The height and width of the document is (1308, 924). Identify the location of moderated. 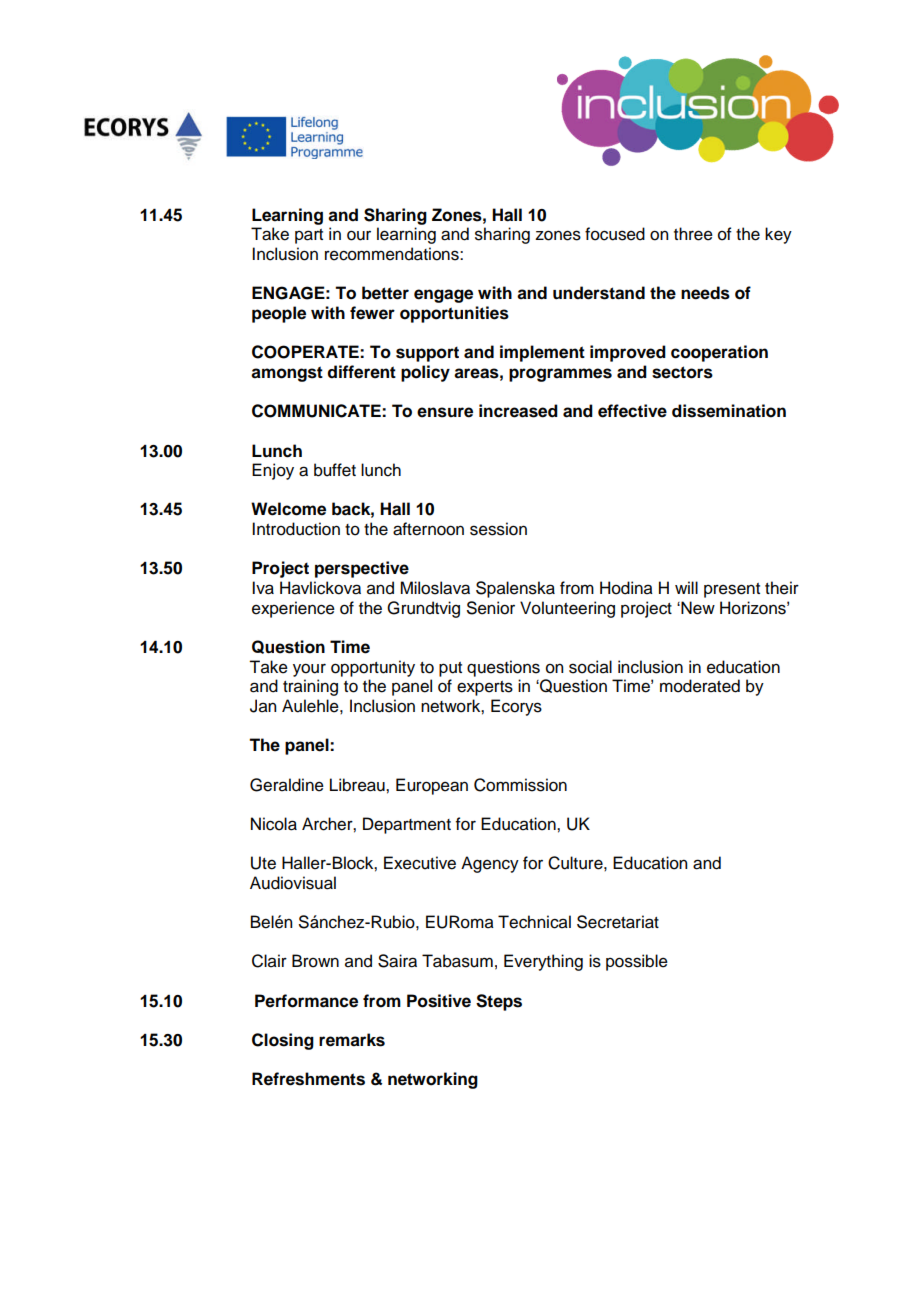
(700, 686).
